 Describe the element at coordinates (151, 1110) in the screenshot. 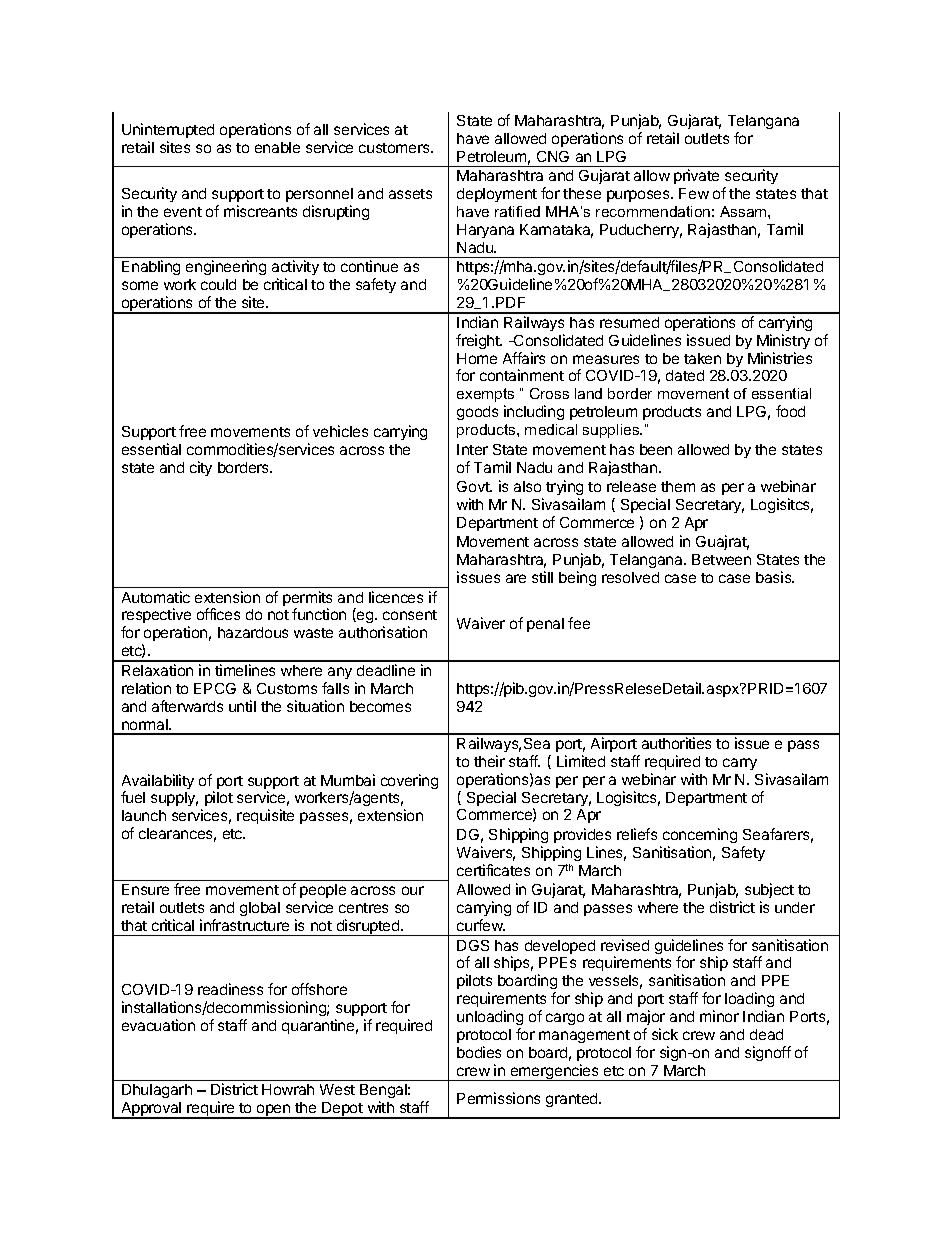

I see `Approval` at that location.
